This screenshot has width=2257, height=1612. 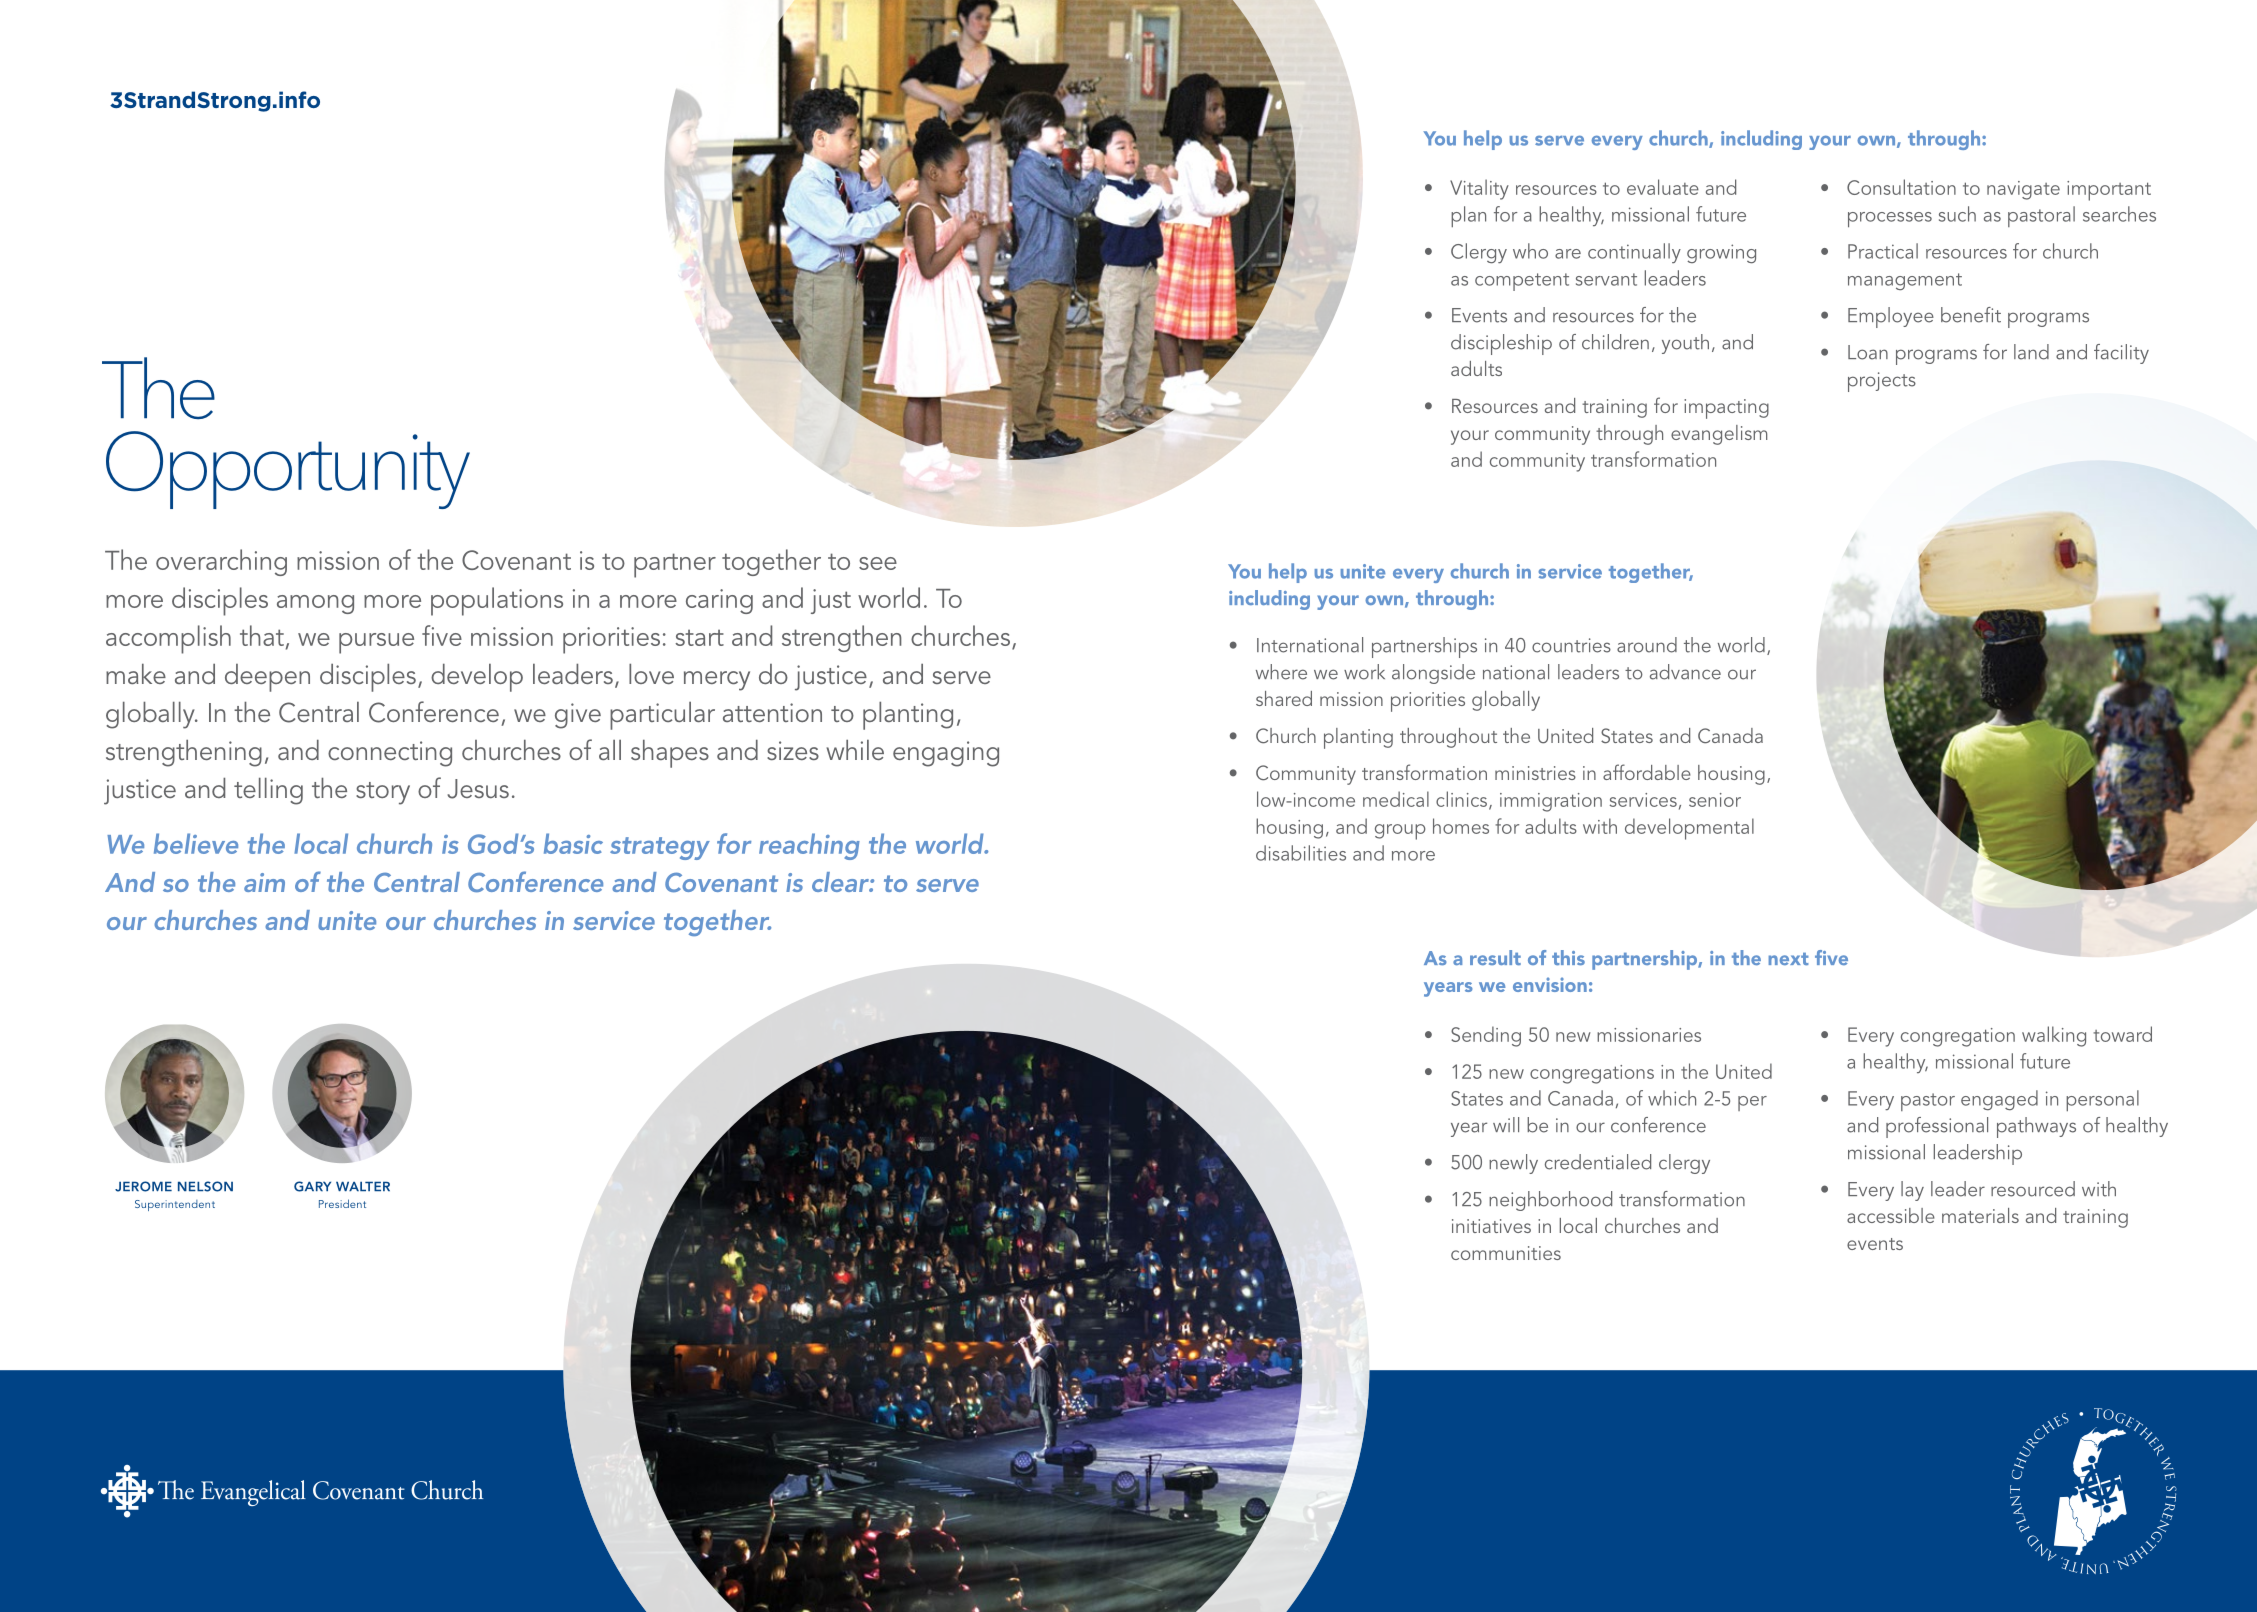 I want to click on accessible, so click(x=1891, y=1215).
